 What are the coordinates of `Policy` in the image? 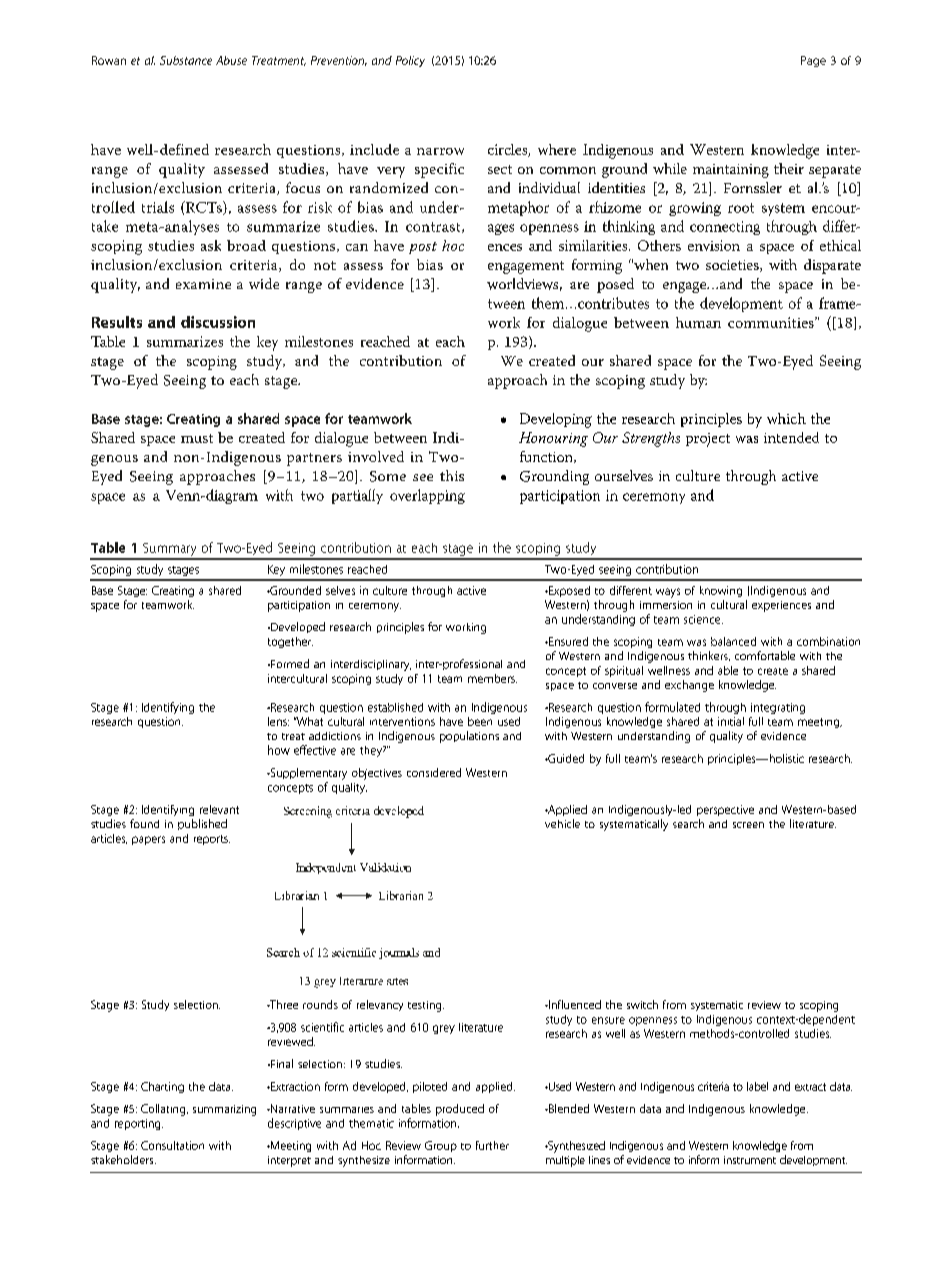 It's located at (410, 61).
